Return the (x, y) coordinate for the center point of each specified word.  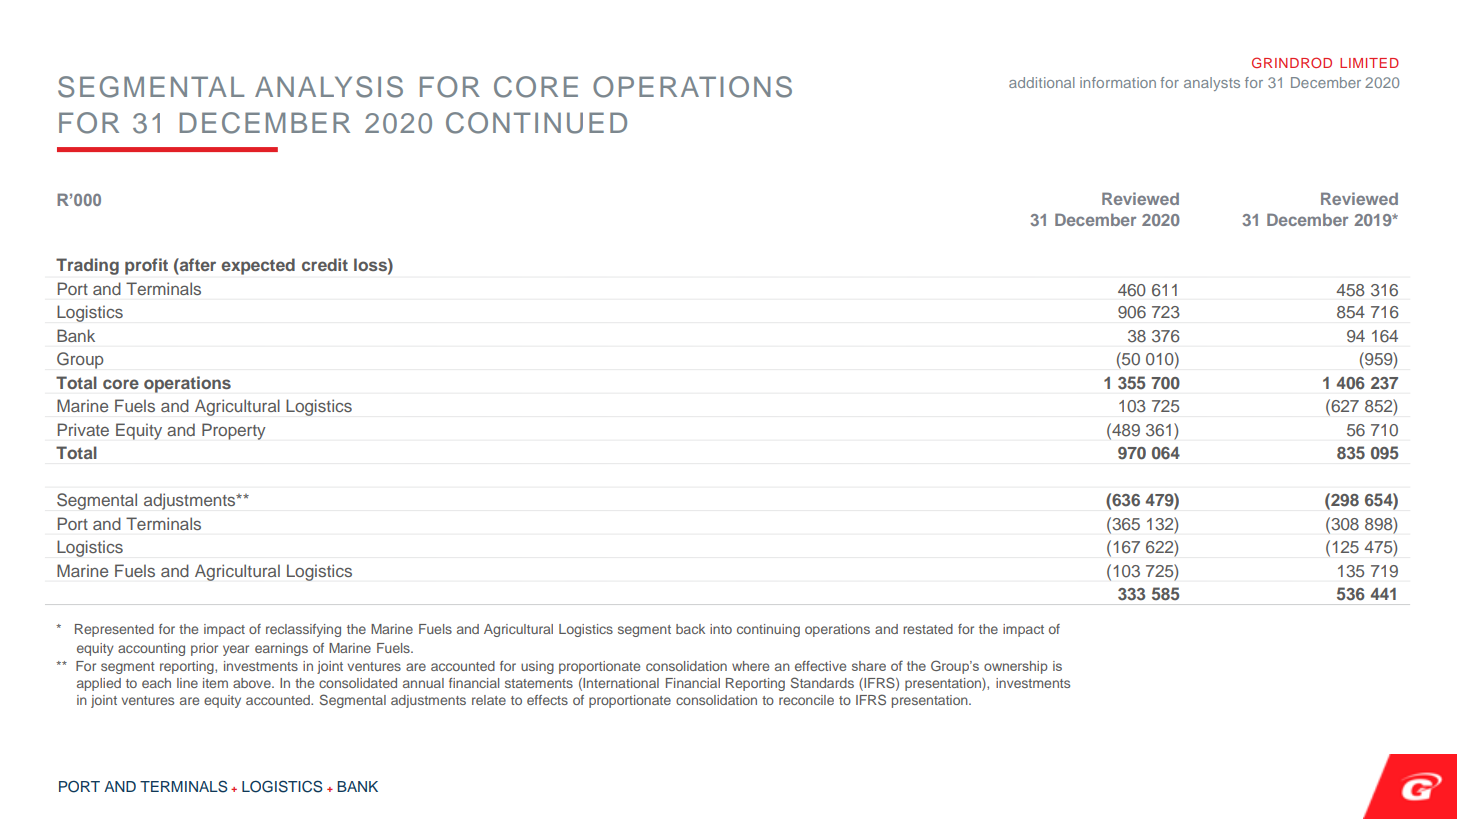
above (253, 683)
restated (928, 629)
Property (234, 431)
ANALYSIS (329, 87)
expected (258, 266)
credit (325, 264)
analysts (1212, 84)
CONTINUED (536, 123)
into (721, 629)
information (1118, 82)
